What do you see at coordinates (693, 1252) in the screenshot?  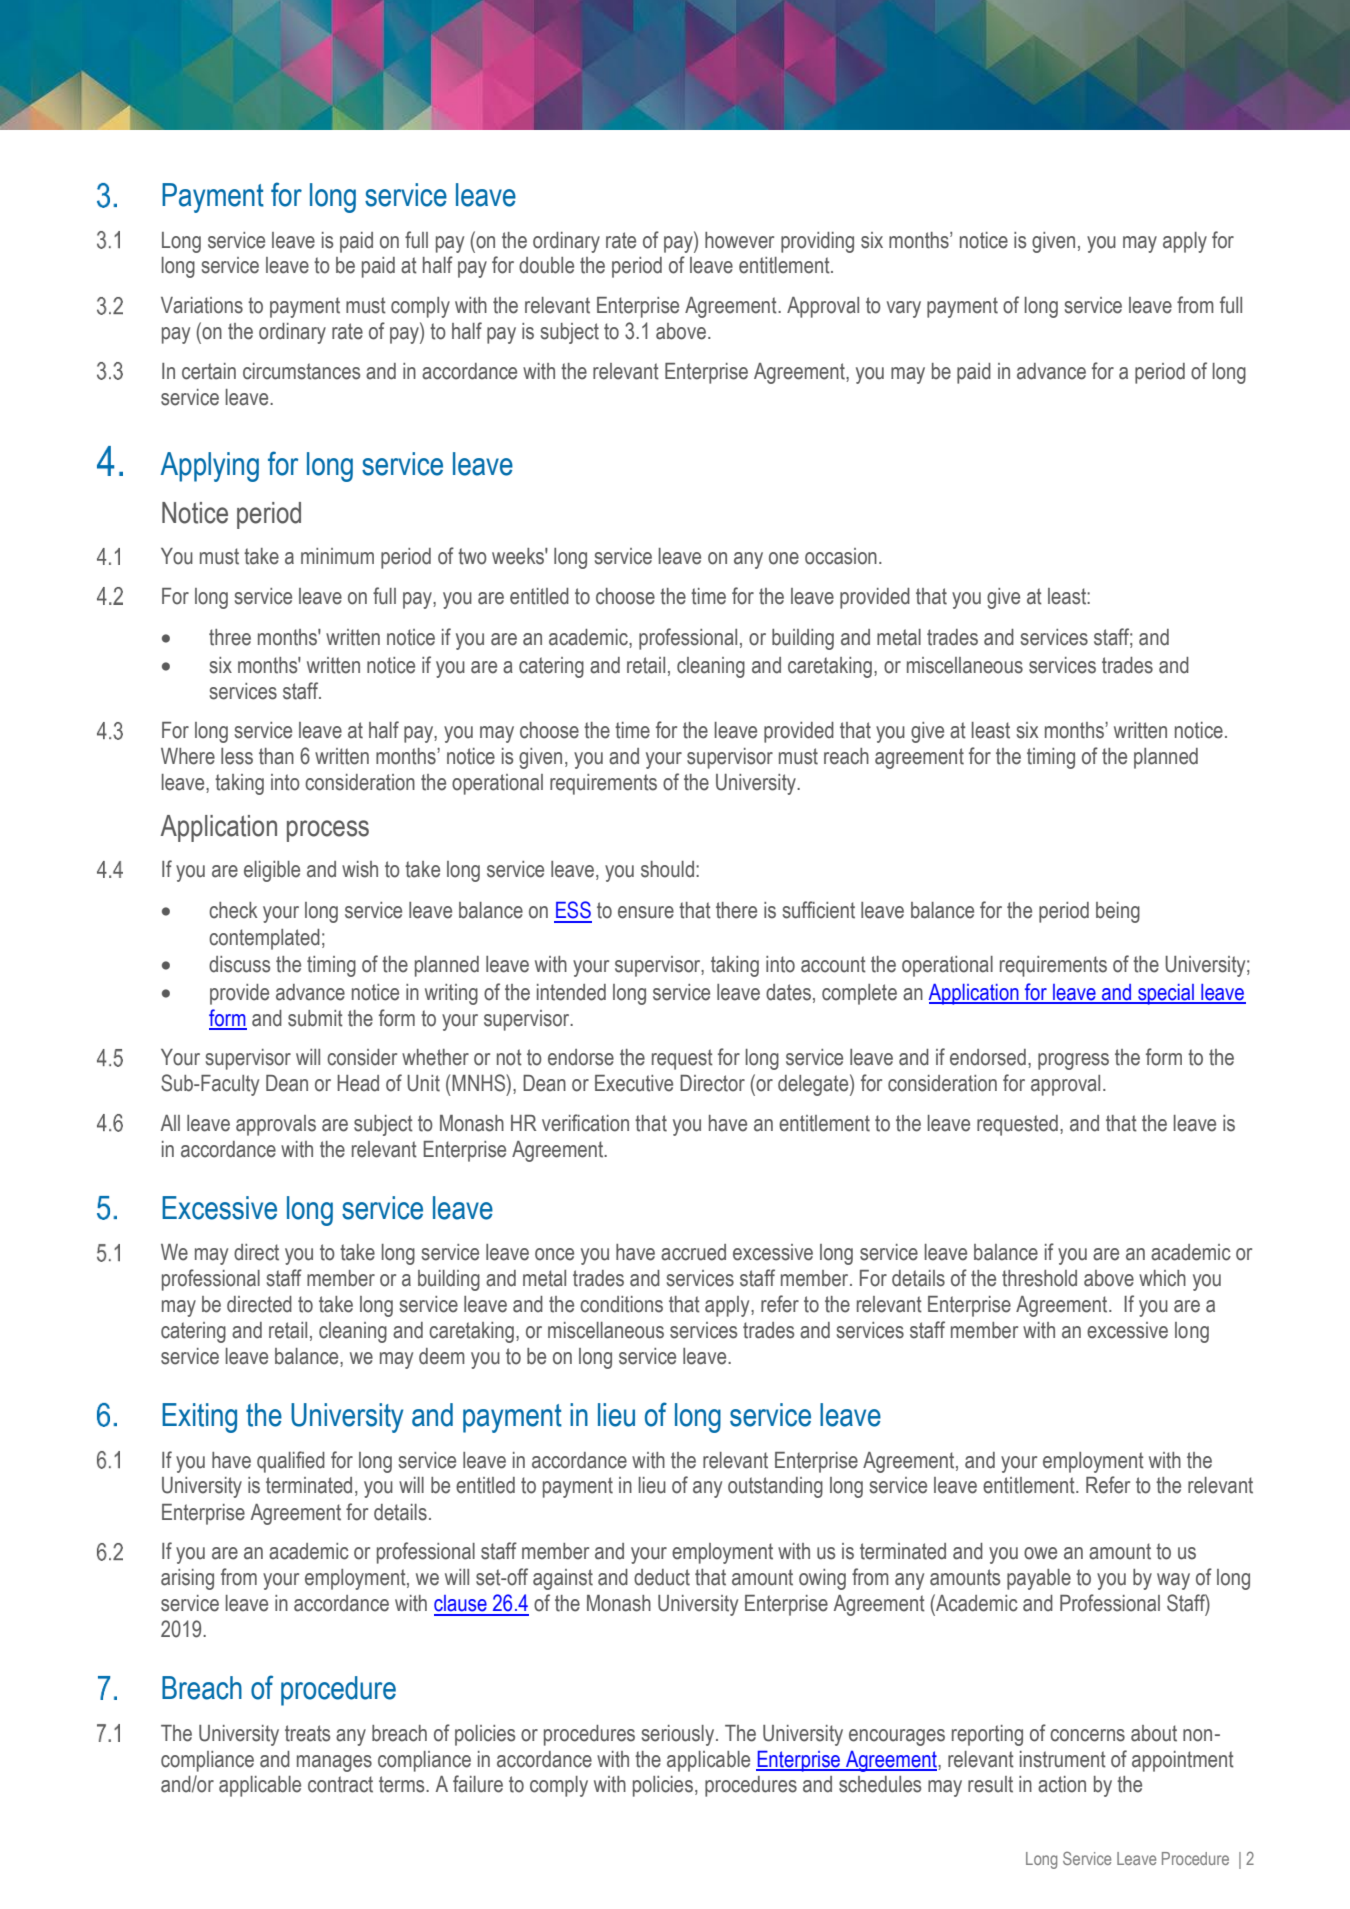 I see `accrued` at bounding box center [693, 1252].
